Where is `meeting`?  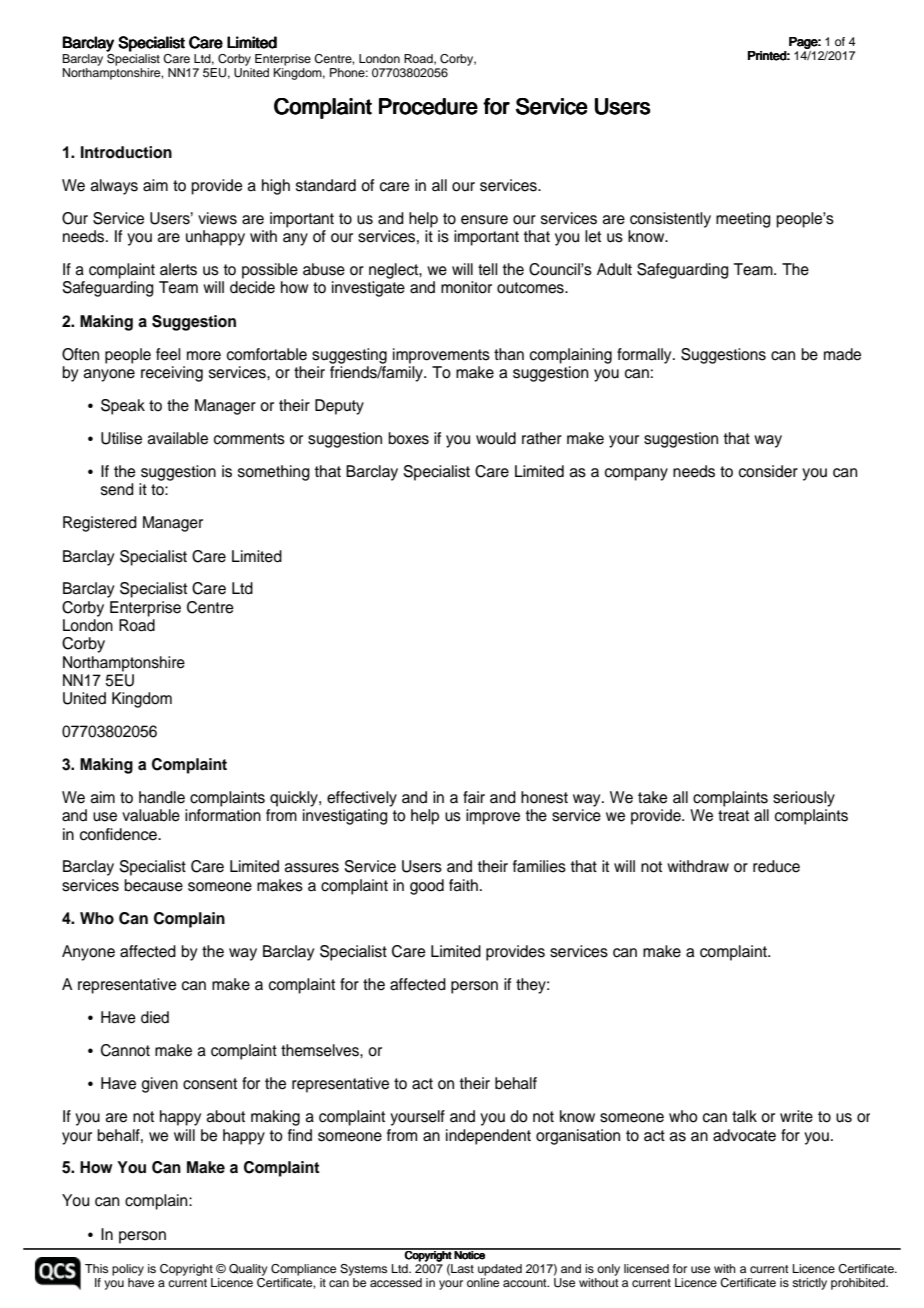
meeting is located at coordinates (743, 220).
